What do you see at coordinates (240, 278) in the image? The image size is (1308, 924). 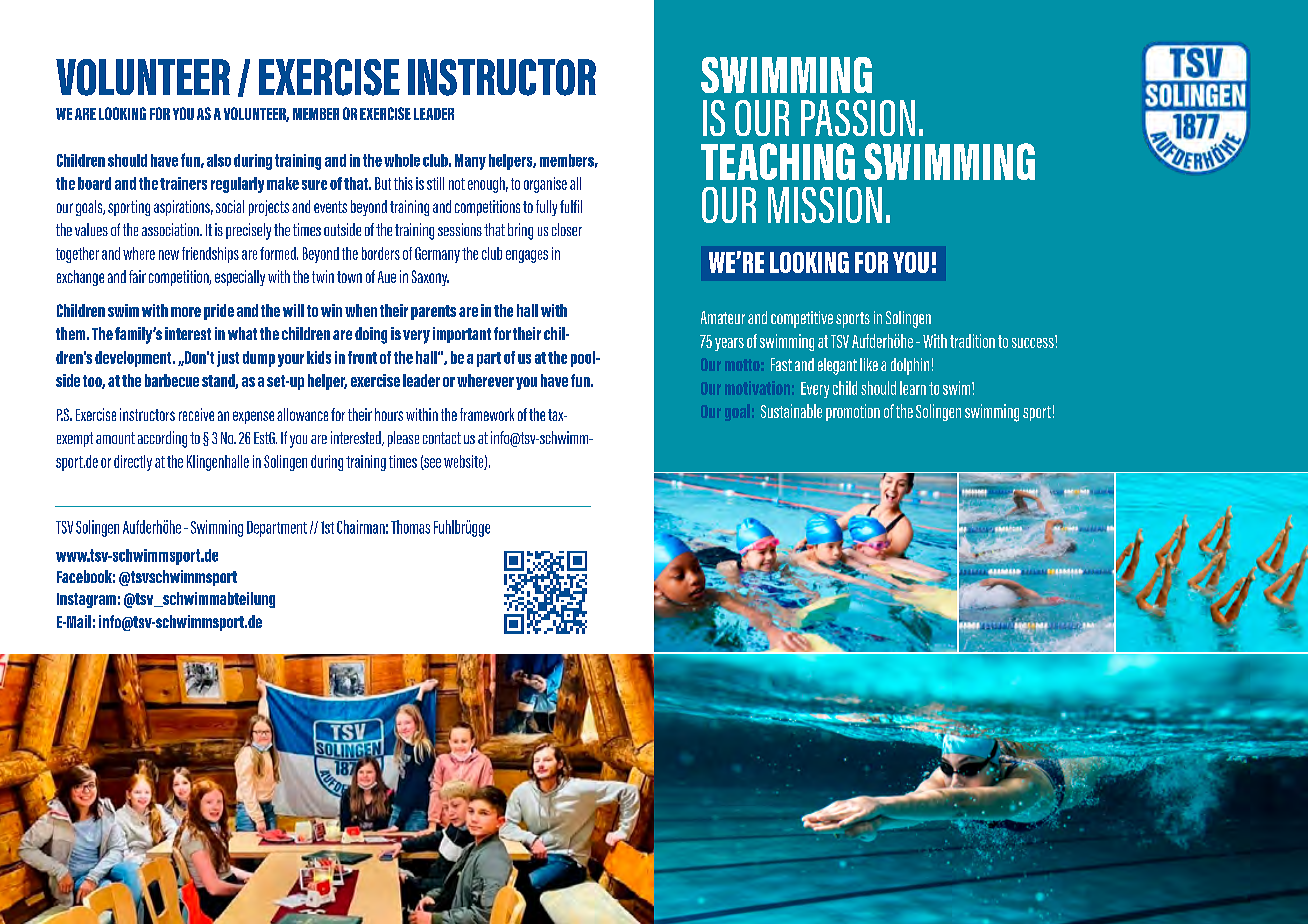 I see `especially` at bounding box center [240, 278].
